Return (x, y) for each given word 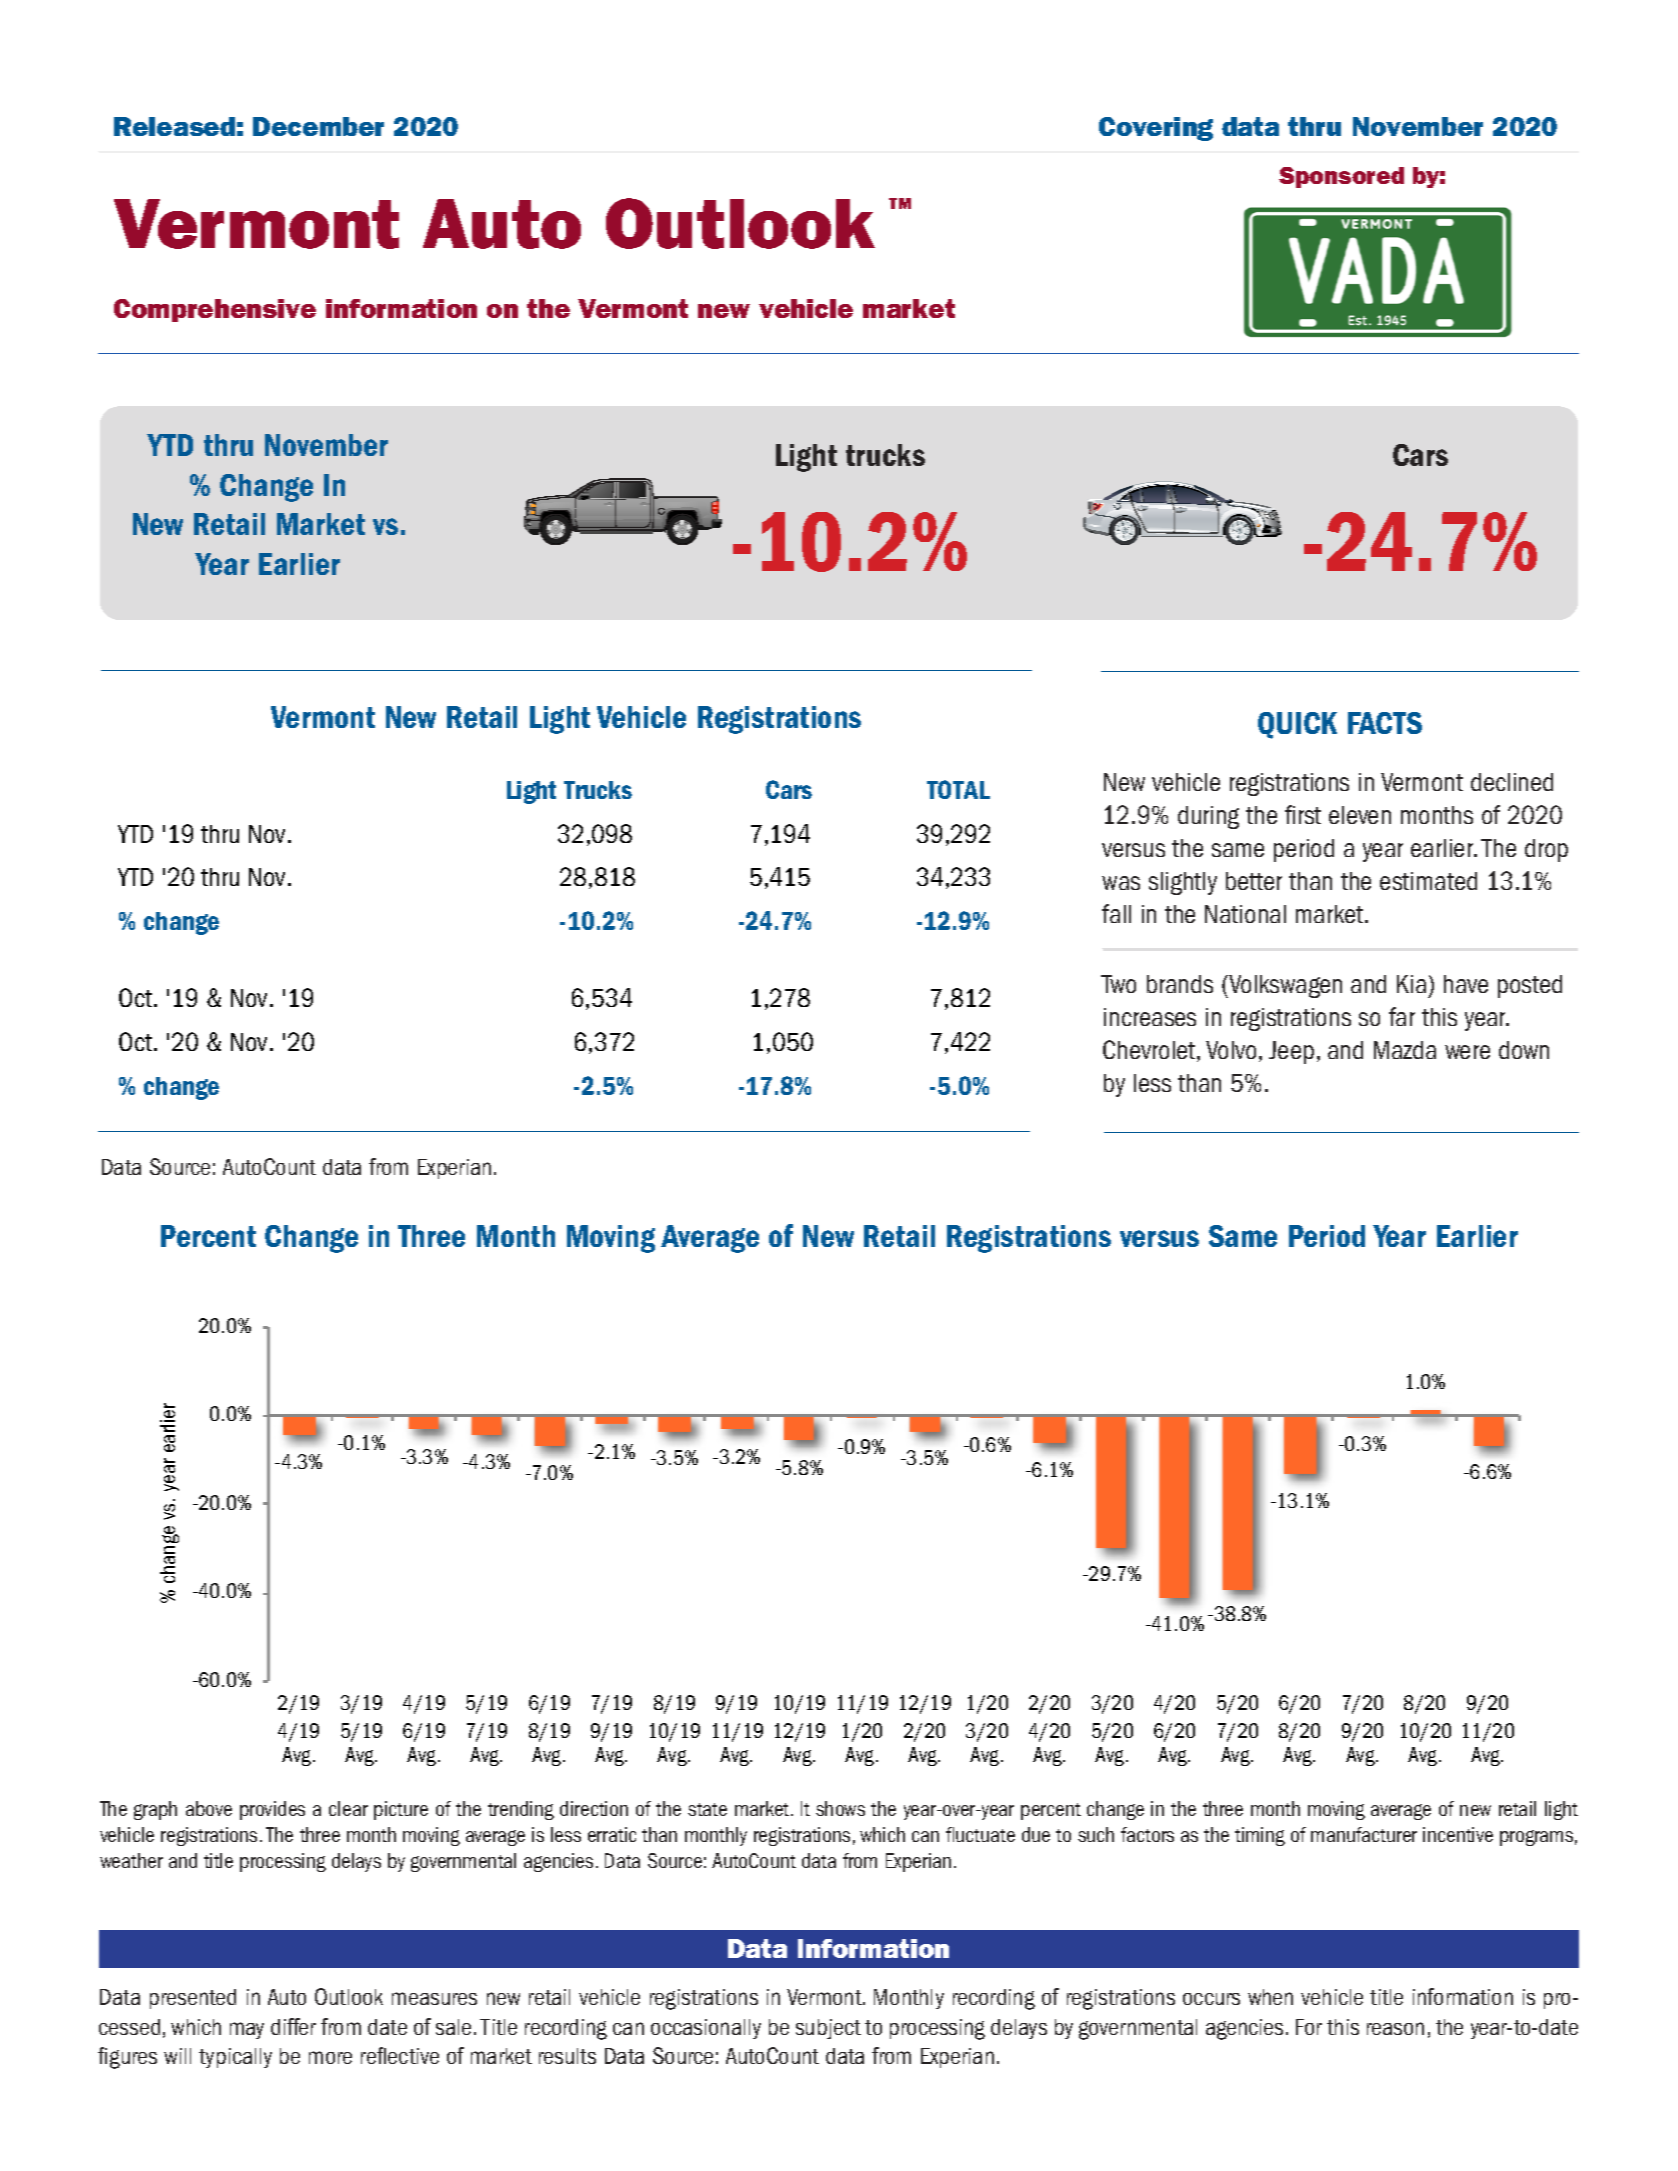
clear (348, 1808)
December (318, 126)
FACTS (1385, 723)
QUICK (1297, 725)
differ (293, 2026)
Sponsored (1341, 177)
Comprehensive (215, 310)
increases (1150, 1017)
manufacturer (1364, 1834)
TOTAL (958, 789)
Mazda (1405, 1050)
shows (840, 1808)
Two (1118, 984)
